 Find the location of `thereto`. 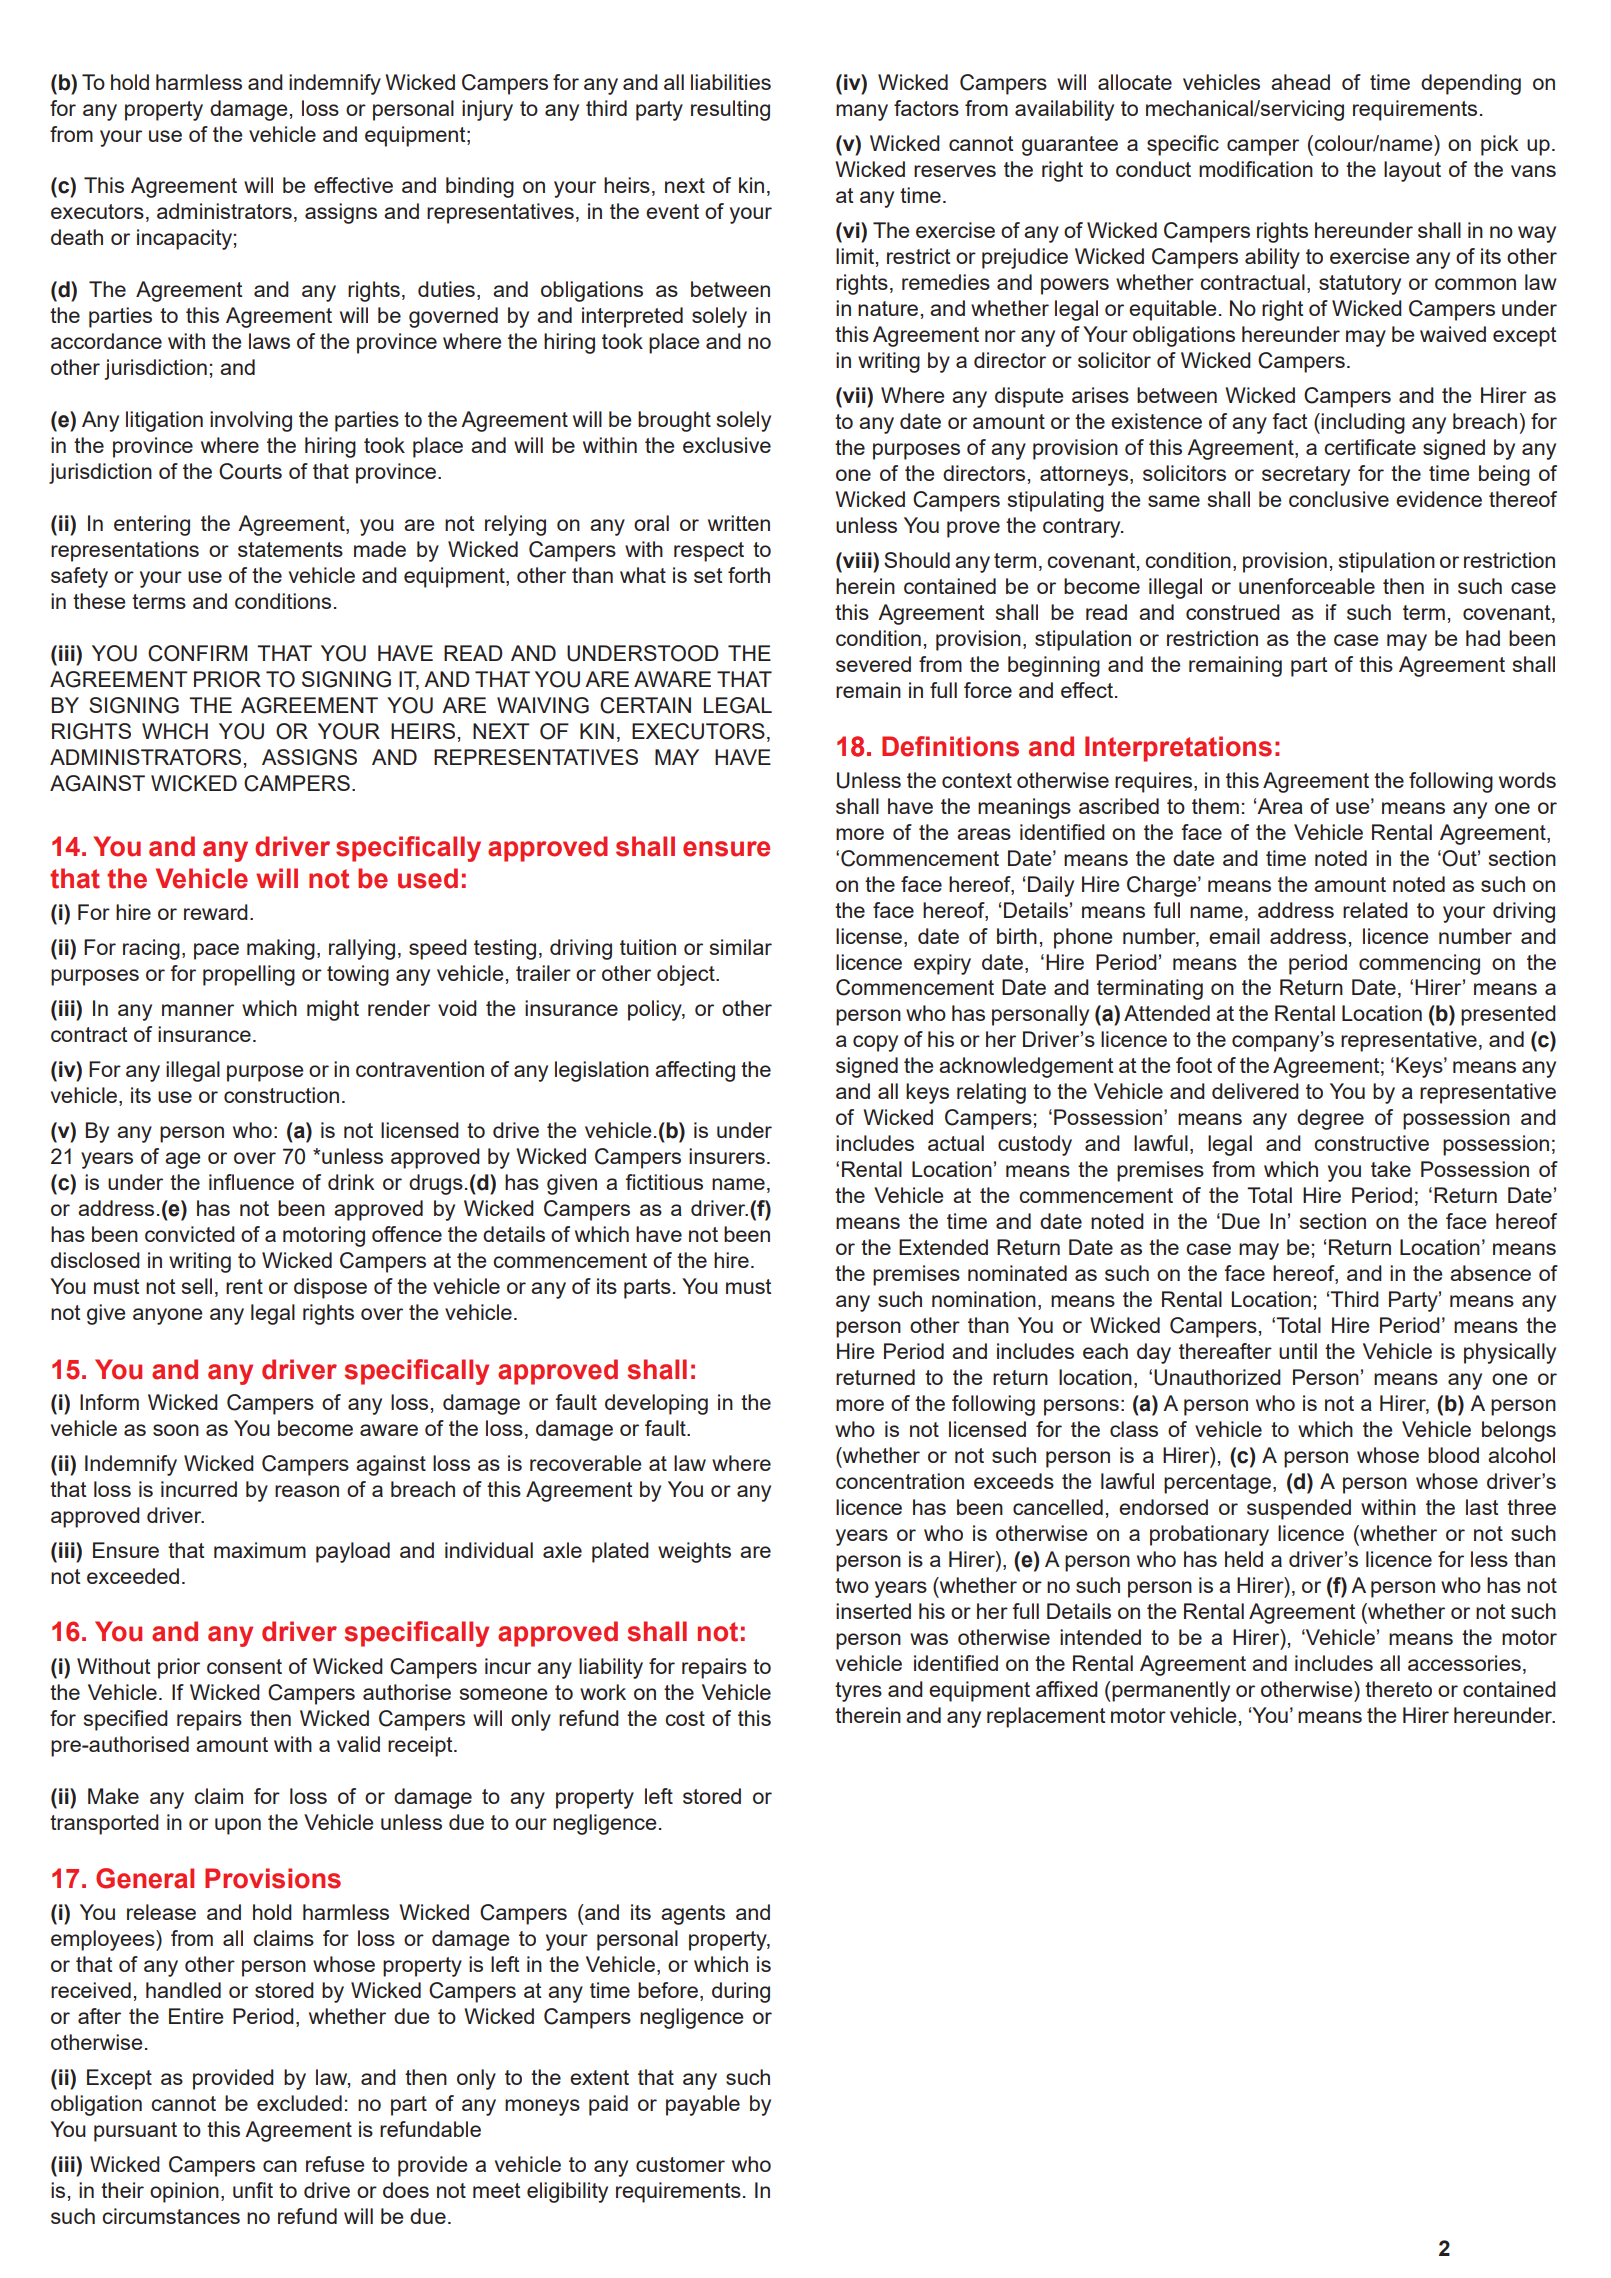

thereto is located at coordinates (1398, 1689).
